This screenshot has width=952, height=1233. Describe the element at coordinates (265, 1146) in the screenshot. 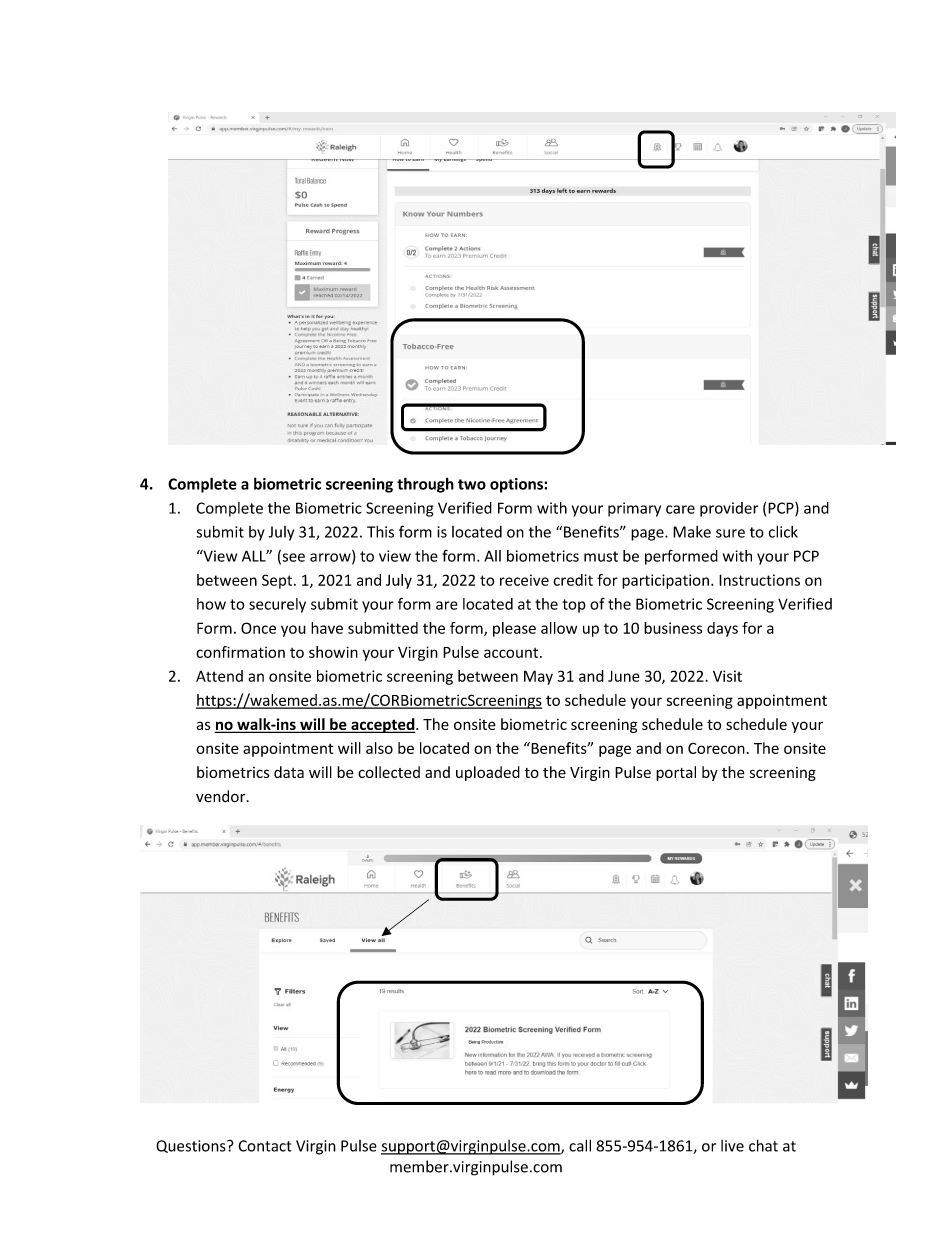

I see `Contact` at that location.
